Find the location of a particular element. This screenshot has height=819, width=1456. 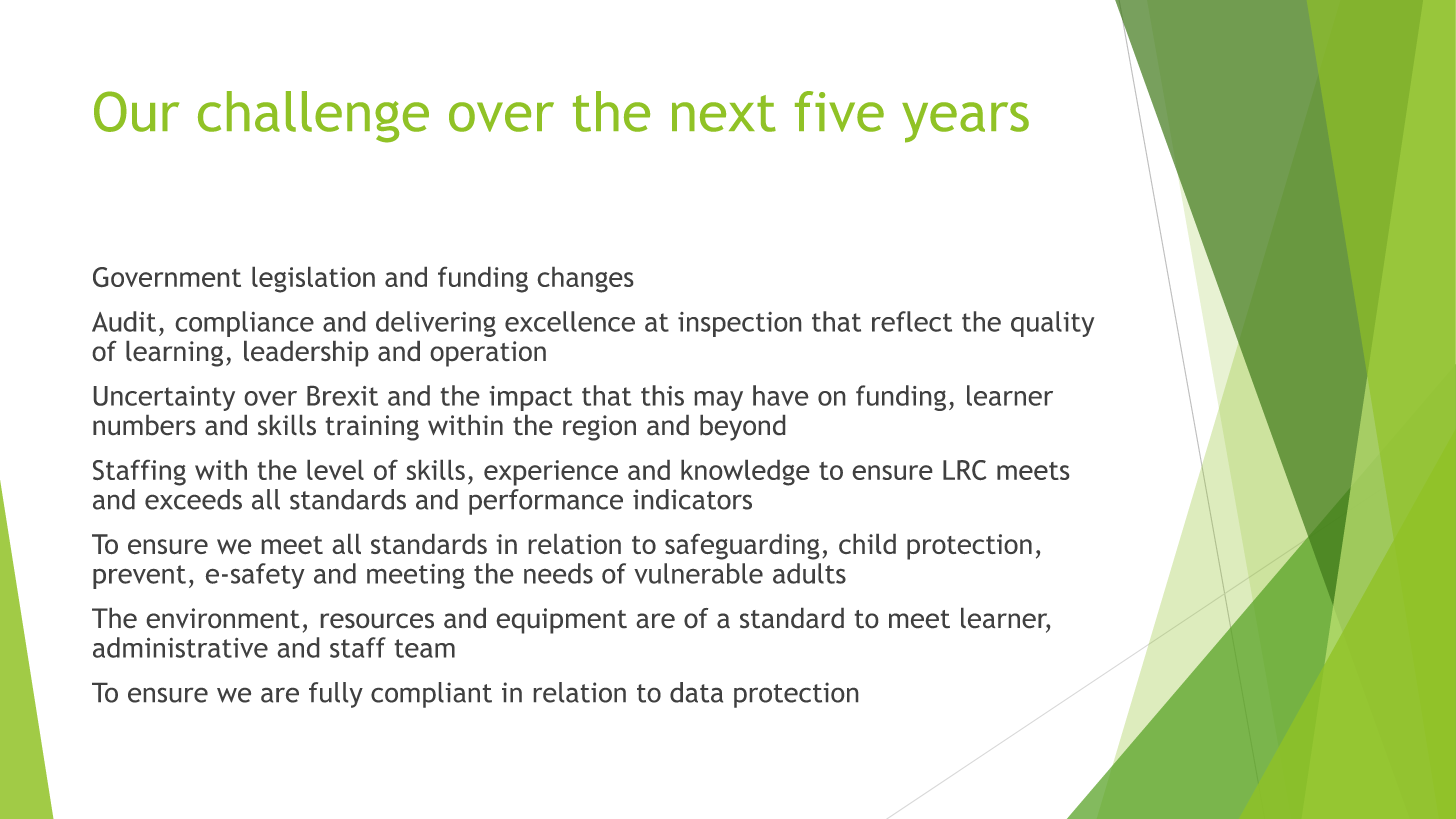

years is located at coordinates (965, 122).
